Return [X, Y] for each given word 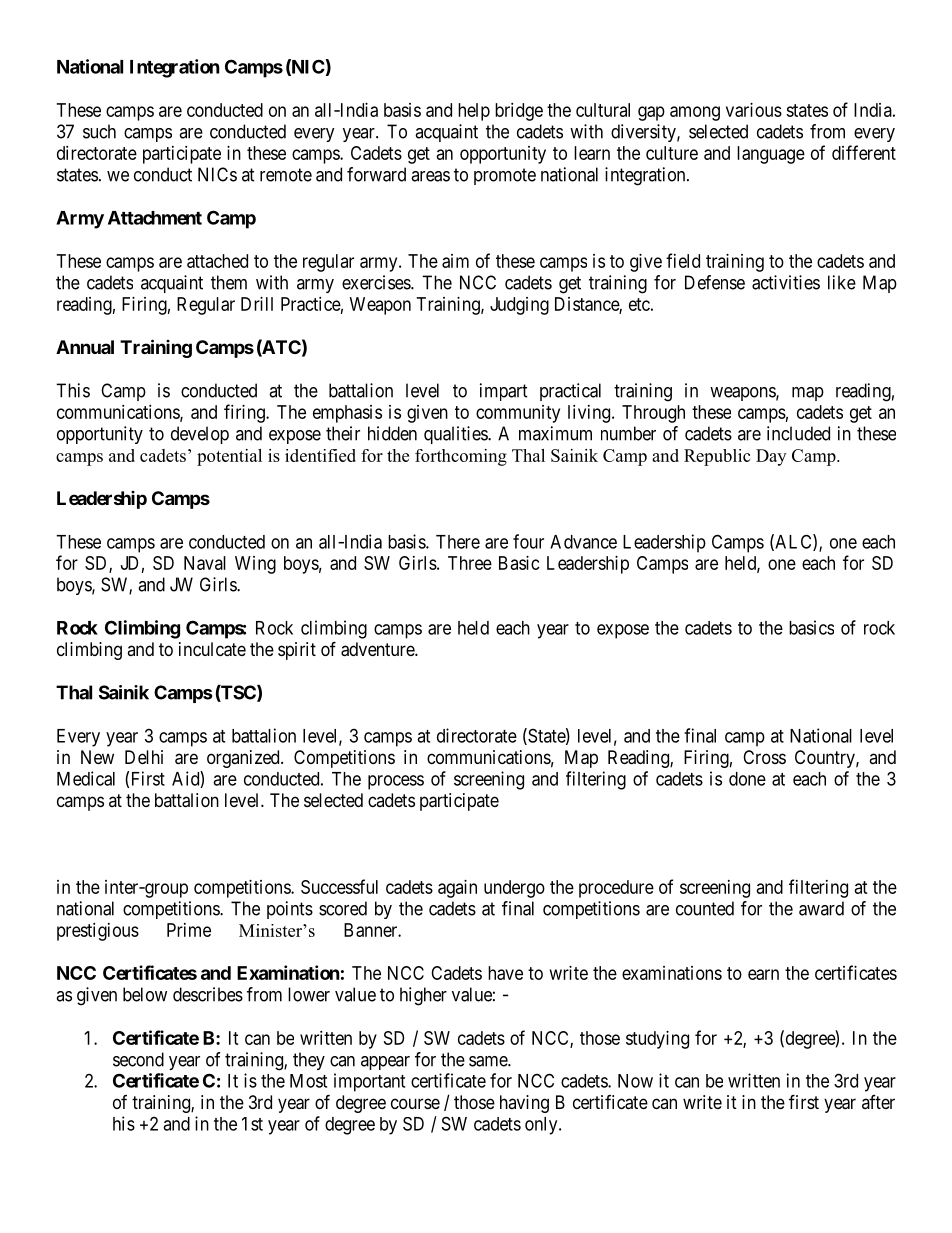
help [474, 112]
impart [504, 392]
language [771, 155]
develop [200, 435]
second [138, 1059]
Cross [764, 757]
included [798, 433]
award [821, 908]
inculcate [212, 649]
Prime [189, 930]
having [524, 1104]
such [99, 131]
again [457, 889]
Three [470, 563]
